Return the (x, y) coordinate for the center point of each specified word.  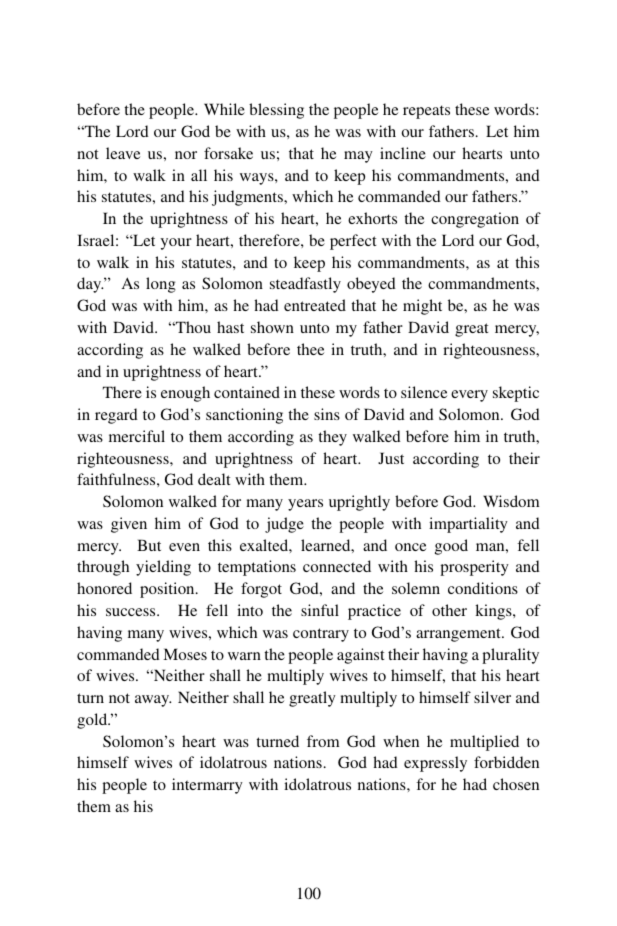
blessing (276, 111)
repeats (426, 112)
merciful (137, 436)
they (332, 438)
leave (123, 153)
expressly (435, 764)
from (323, 741)
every (469, 396)
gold (93, 721)
